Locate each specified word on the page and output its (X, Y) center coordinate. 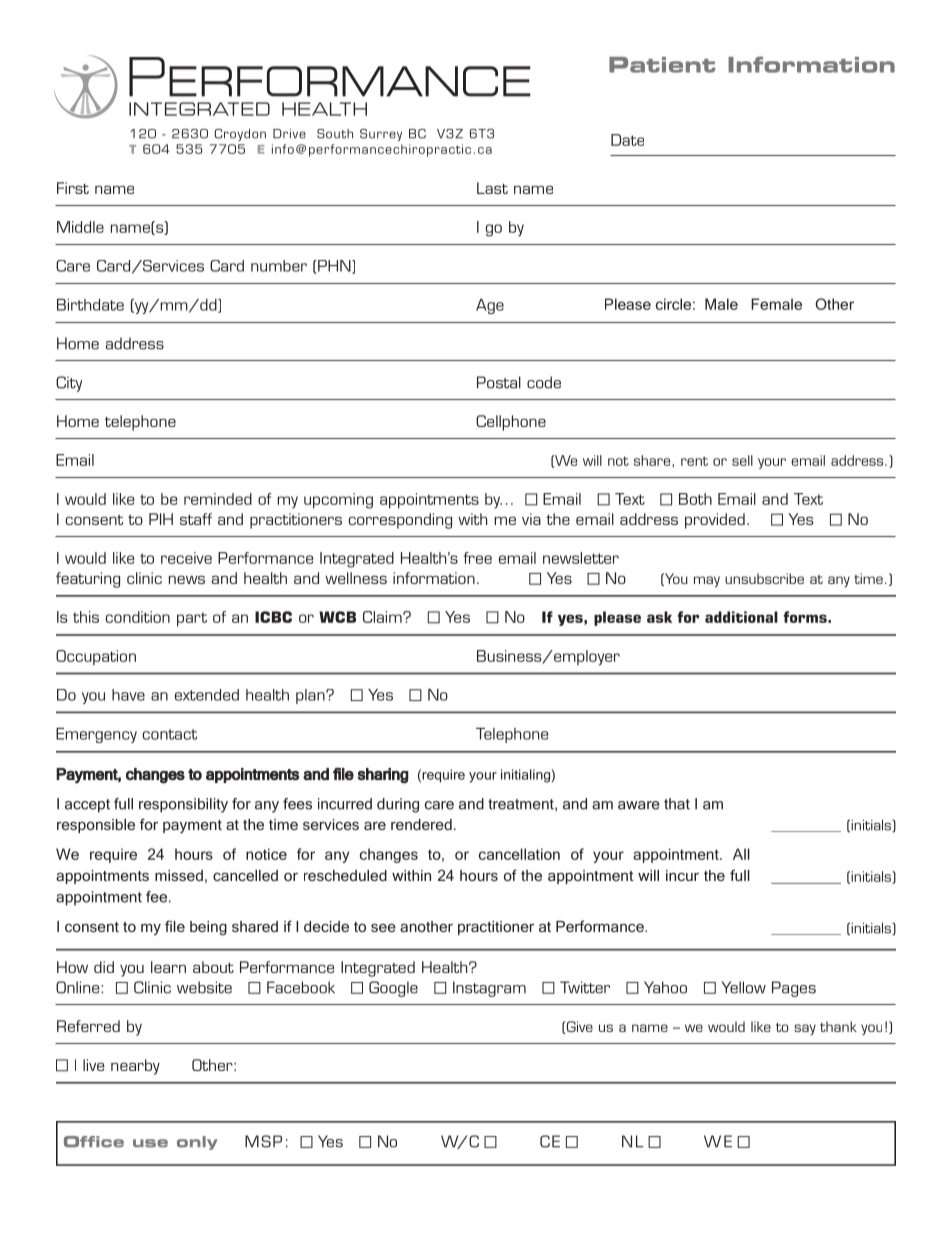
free (478, 558)
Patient (662, 65)
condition (137, 617)
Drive (289, 134)
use (150, 1143)
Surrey (381, 135)
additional (741, 617)
